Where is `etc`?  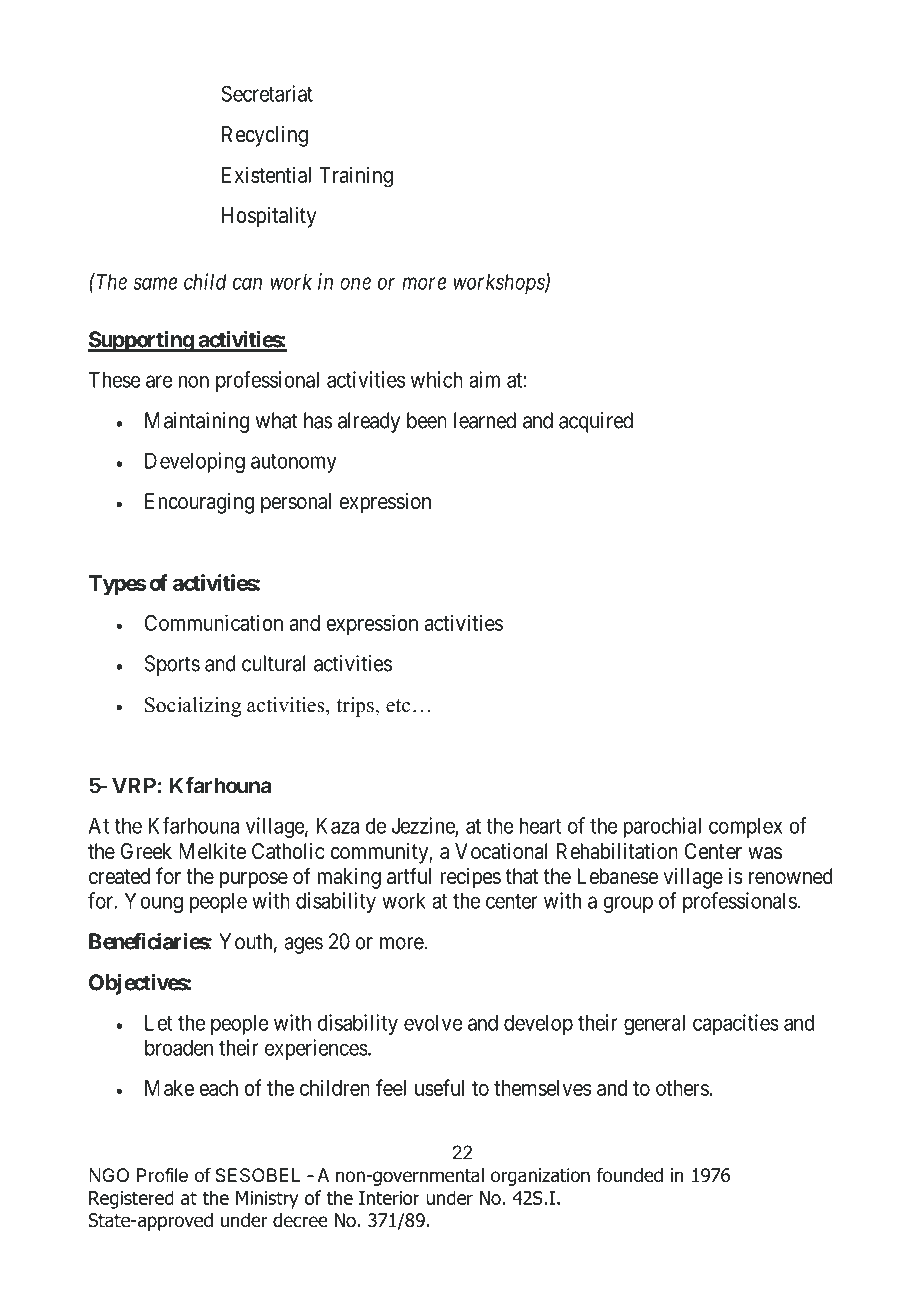
etc is located at coordinates (398, 706).
